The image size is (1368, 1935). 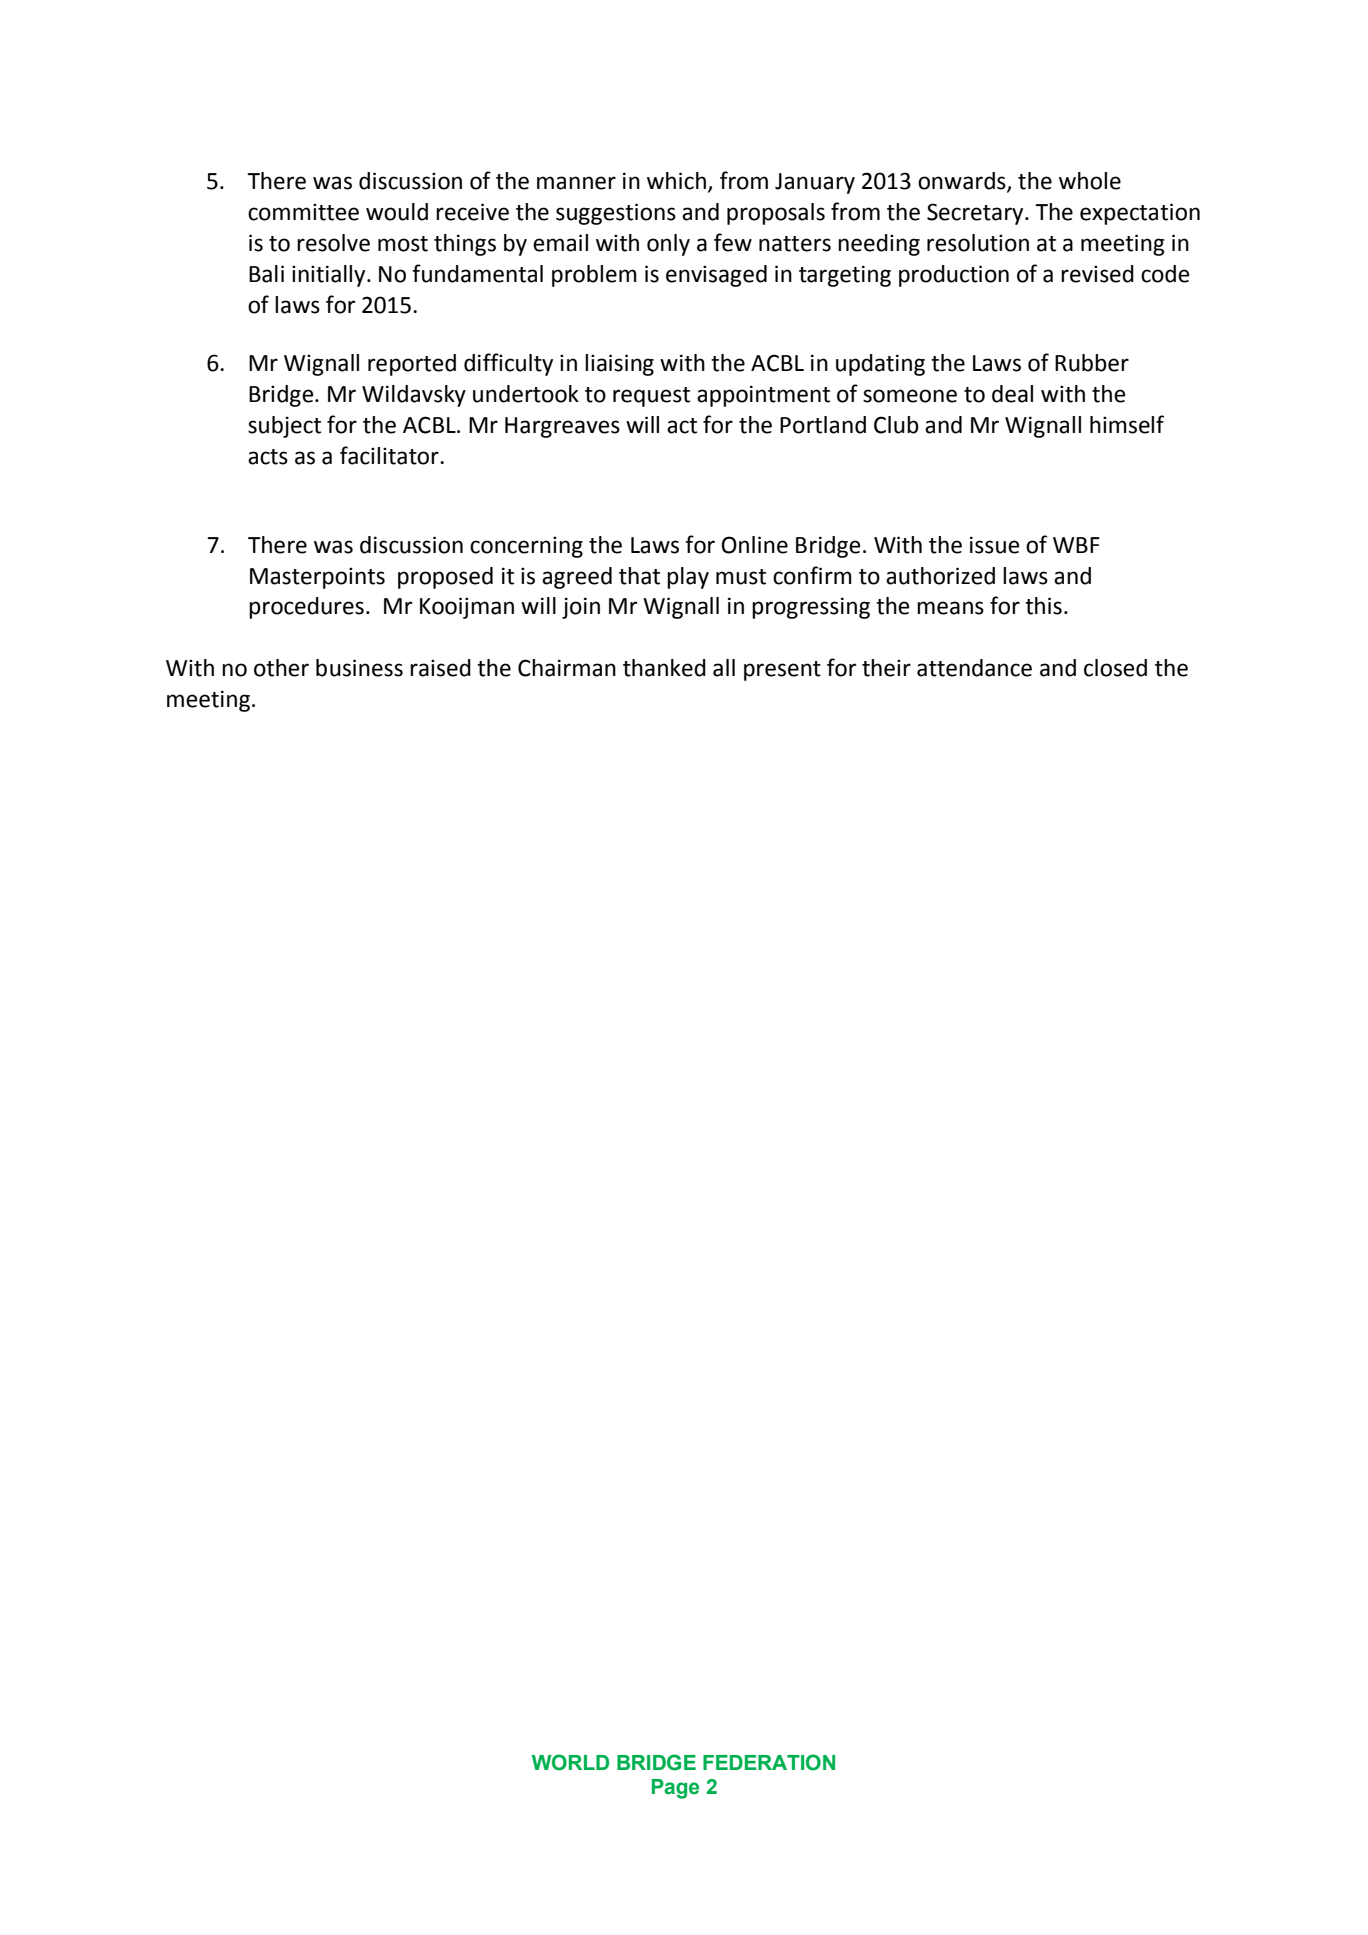 What do you see at coordinates (664, 668) in the screenshot?
I see `thanked` at bounding box center [664, 668].
